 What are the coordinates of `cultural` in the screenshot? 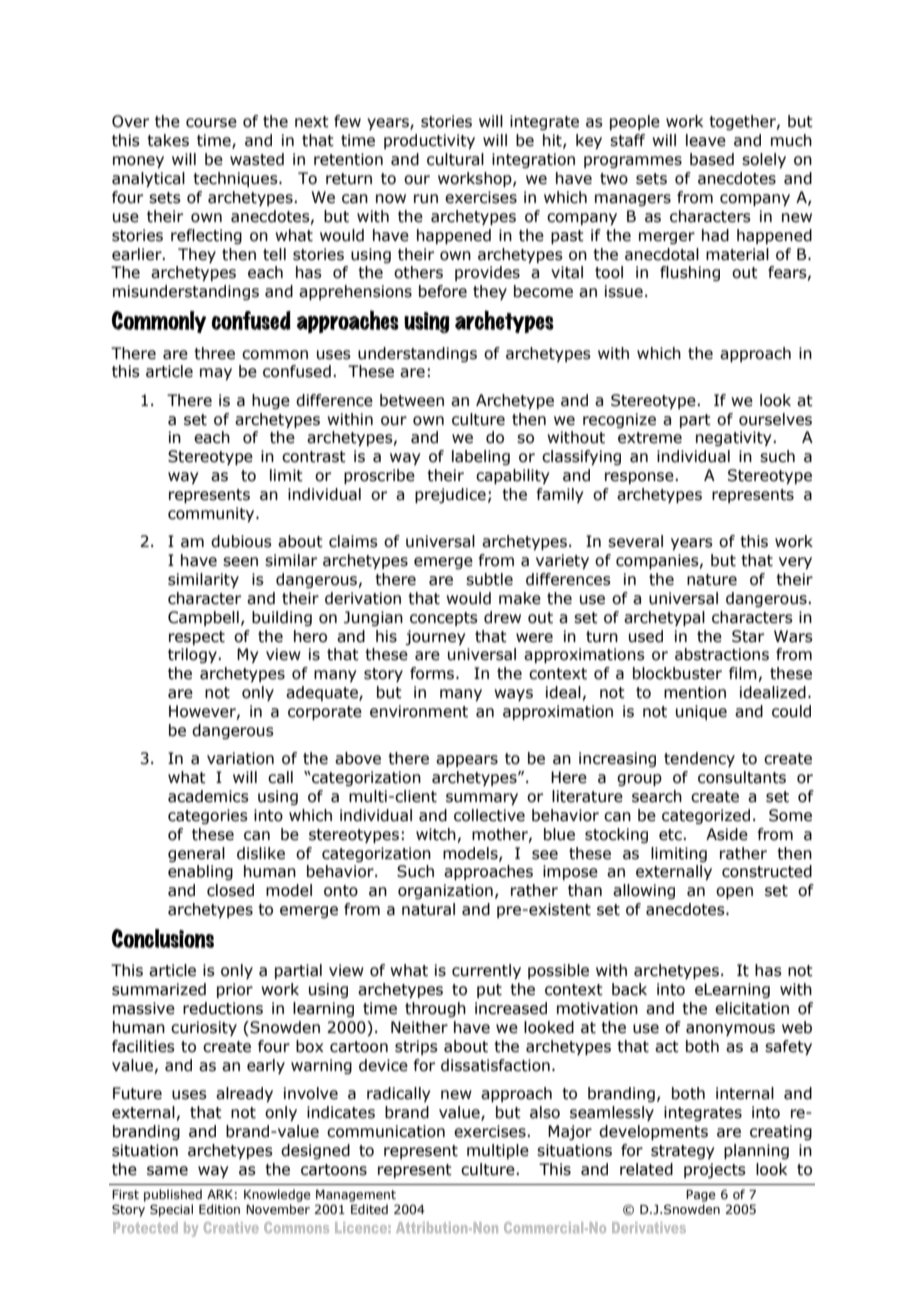 It's located at (455, 159).
